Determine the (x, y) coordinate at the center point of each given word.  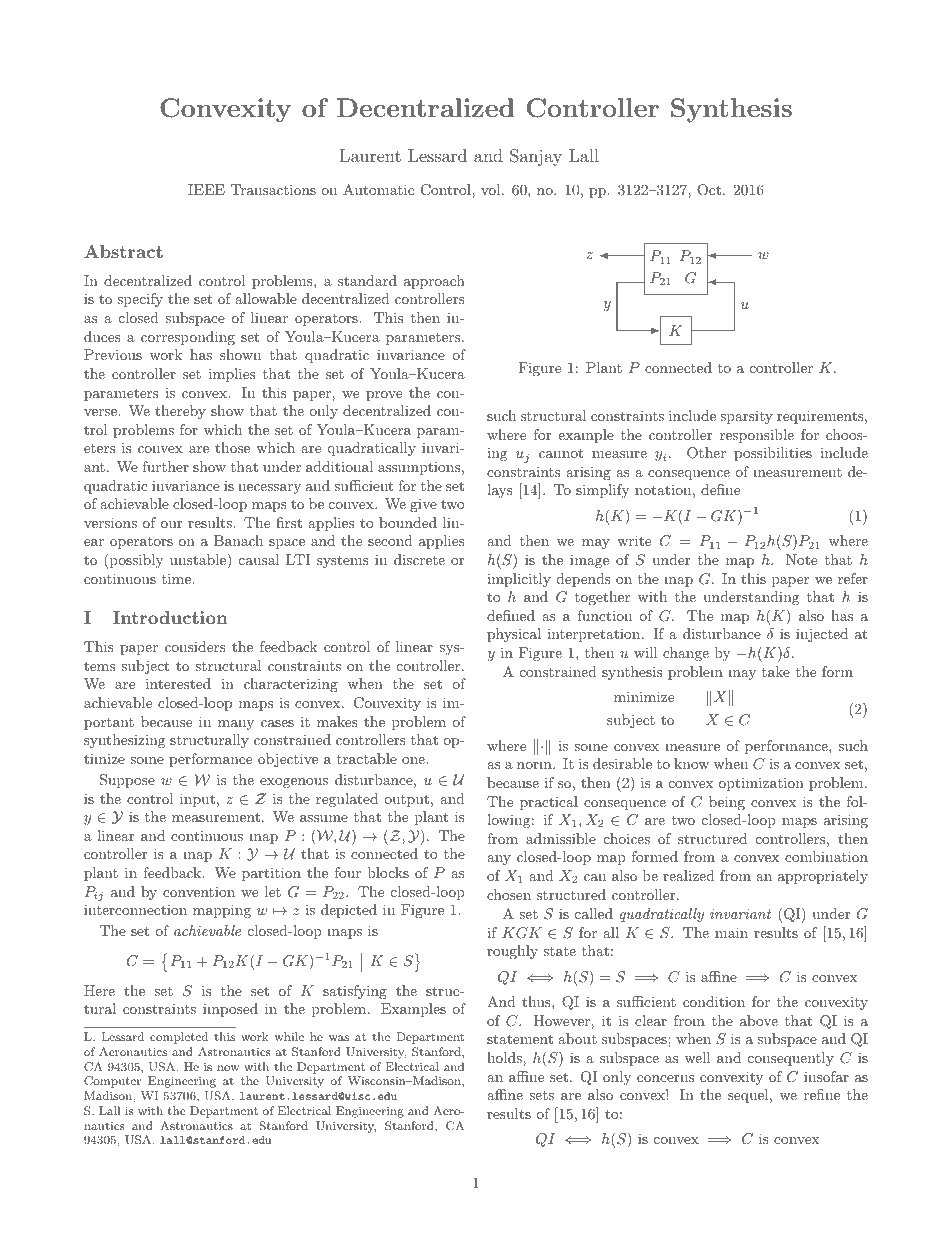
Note (801, 559)
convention (199, 891)
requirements (820, 417)
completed (179, 1038)
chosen (509, 894)
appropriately (823, 877)
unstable (199, 559)
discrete (419, 559)
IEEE (206, 189)
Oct (709, 190)
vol (490, 189)
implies (232, 375)
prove (384, 396)
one (414, 760)
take (776, 671)
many (236, 725)
